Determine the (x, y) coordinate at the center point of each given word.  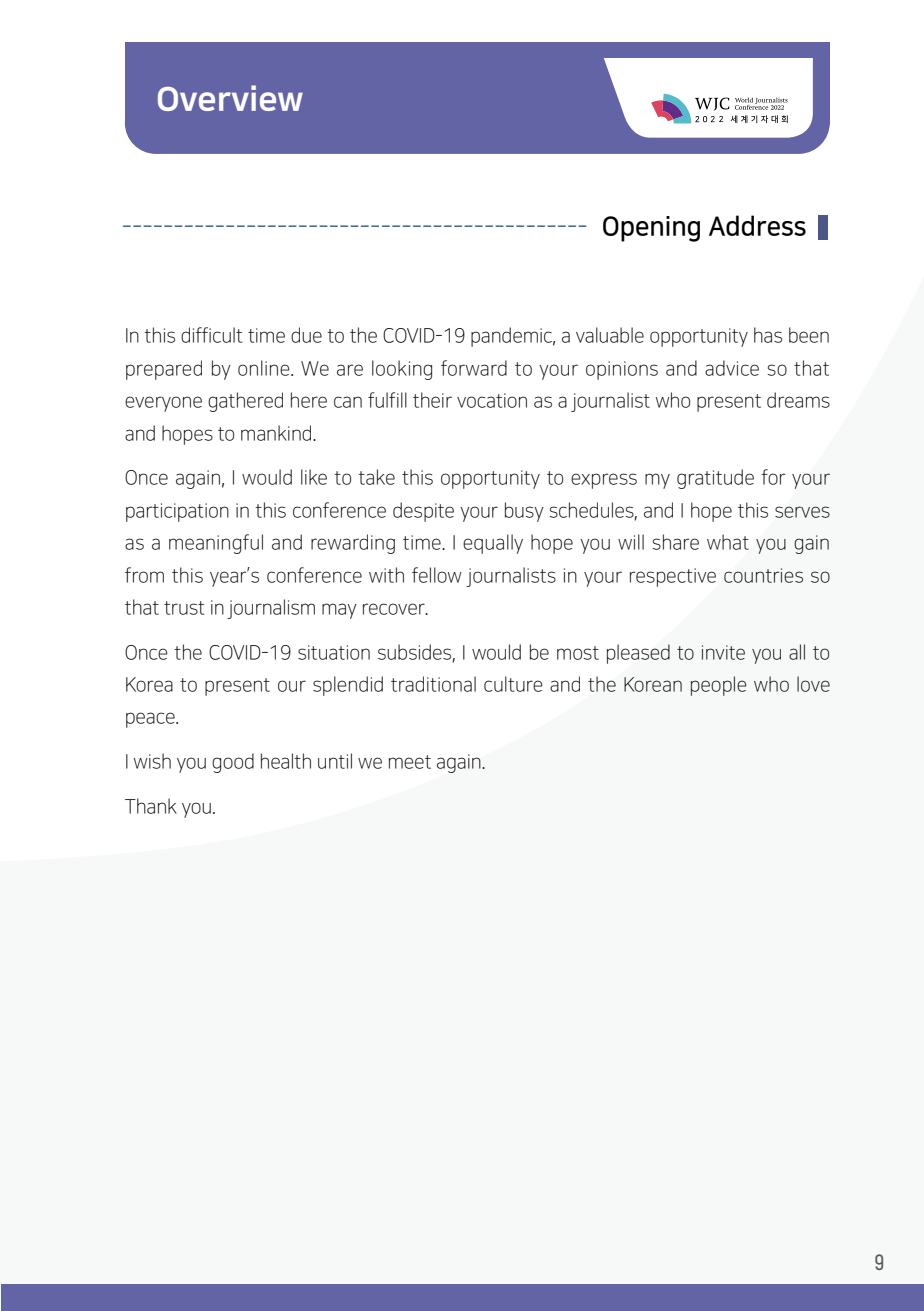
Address (757, 225)
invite (723, 652)
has (768, 335)
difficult (211, 335)
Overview (230, 98)
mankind (277, 433)
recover (395, 609)
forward (474, 368)
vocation (492, 400)
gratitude (715, 479)
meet (410, 762)
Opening (651, 229)
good (233, 763)
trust (184, 608)
